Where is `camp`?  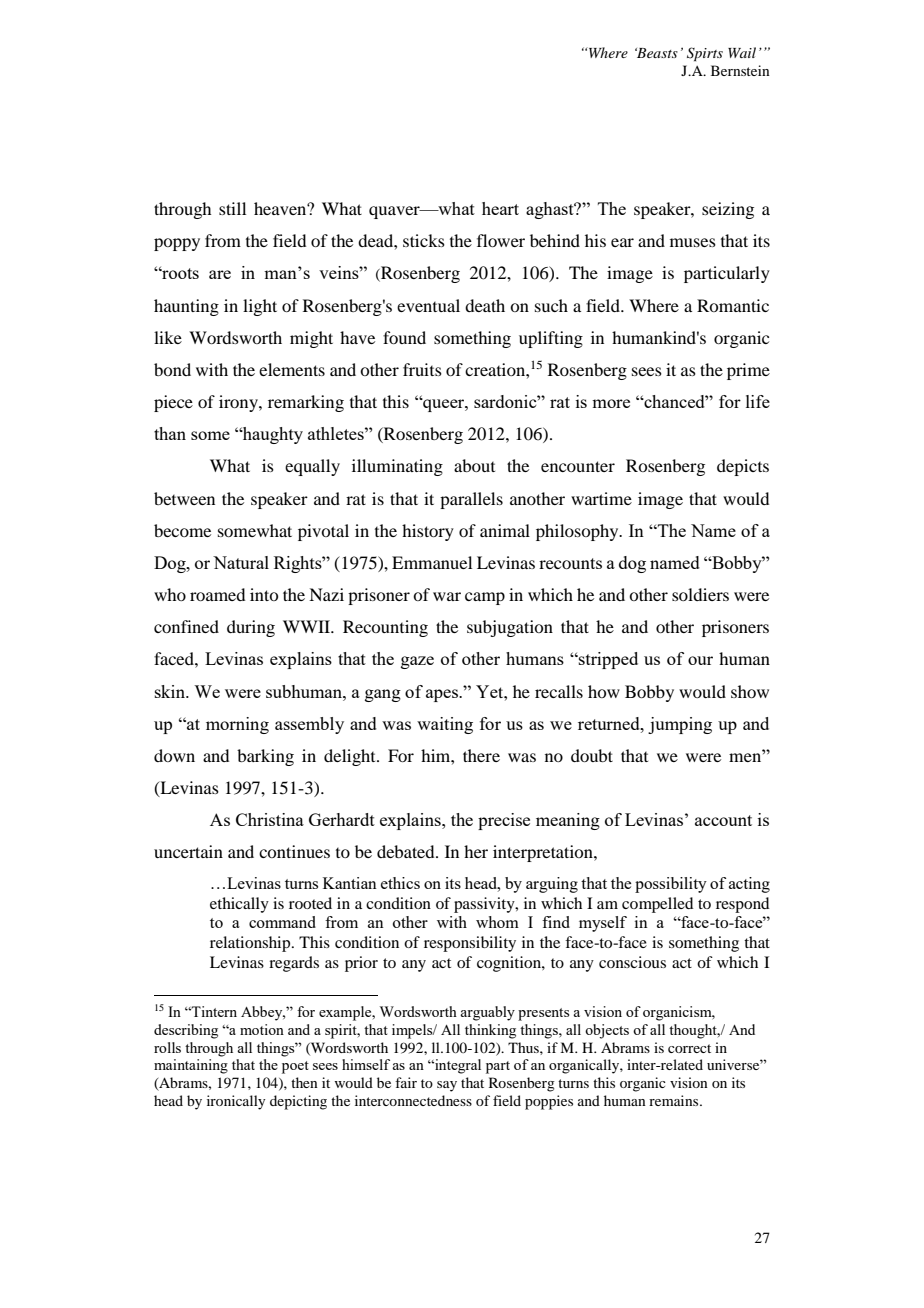
camp is located at coordinates (485, 598).
